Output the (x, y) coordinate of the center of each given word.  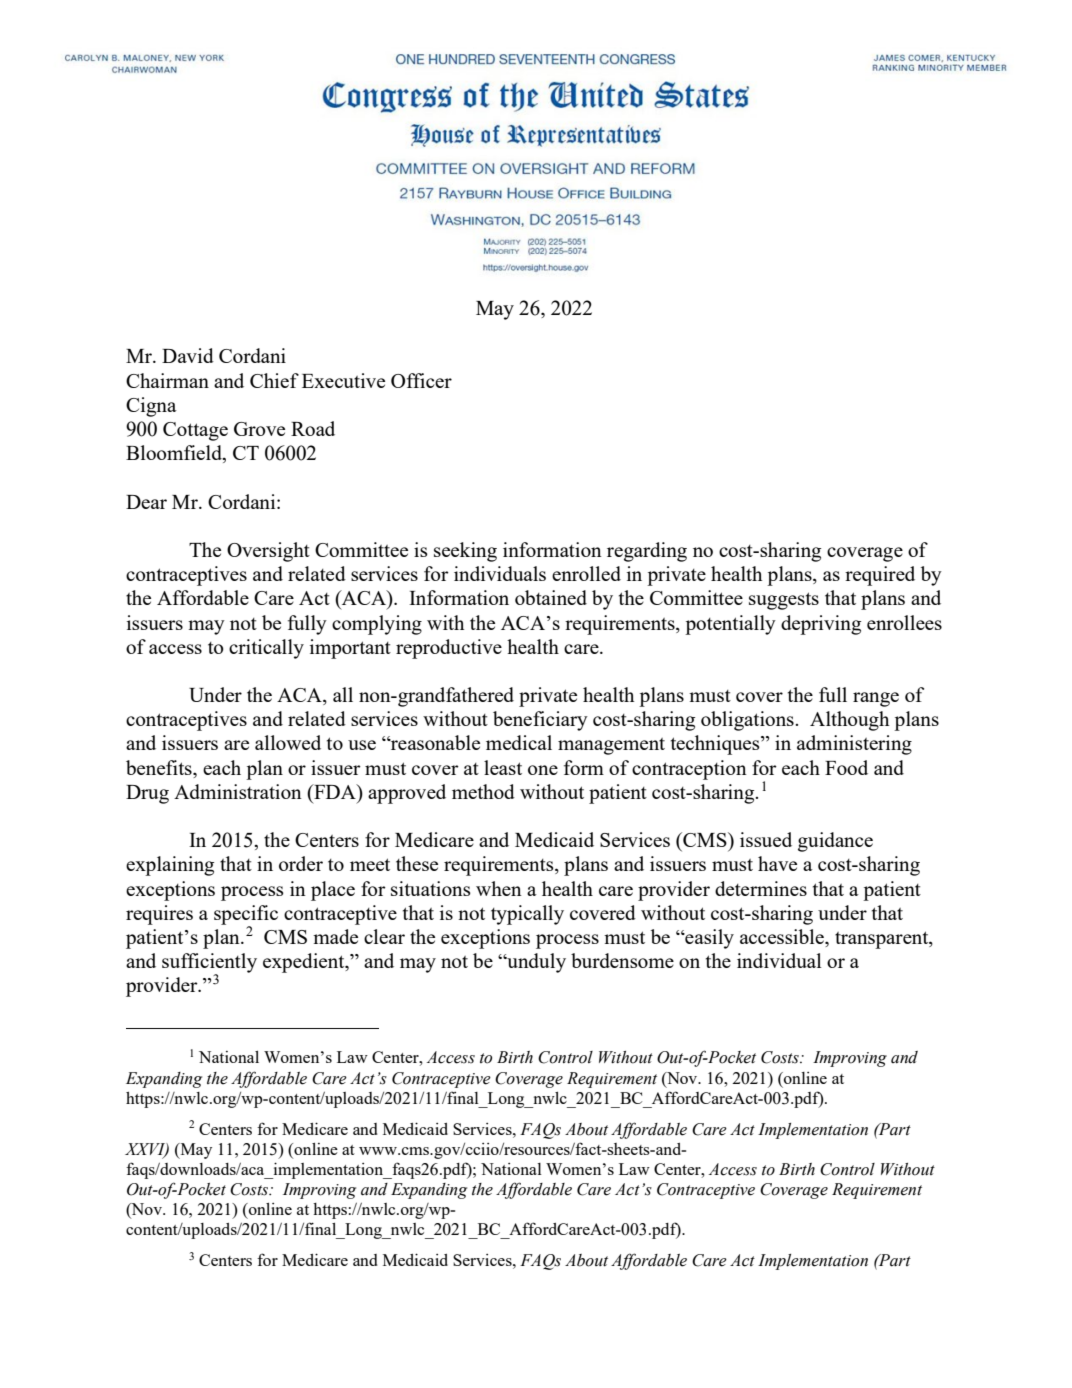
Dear (146, 502)
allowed (288, 742)
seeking (465, 552)
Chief (274, 380)
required (880, 576)
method (483, 791)
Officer (421, 380)
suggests (784, 601)
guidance (835, 842)
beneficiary (540, 721)
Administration (238, 791)
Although (849, 721)
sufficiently (209, 964)
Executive (343, 380)
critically (266, 649)
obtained (551, 597)
